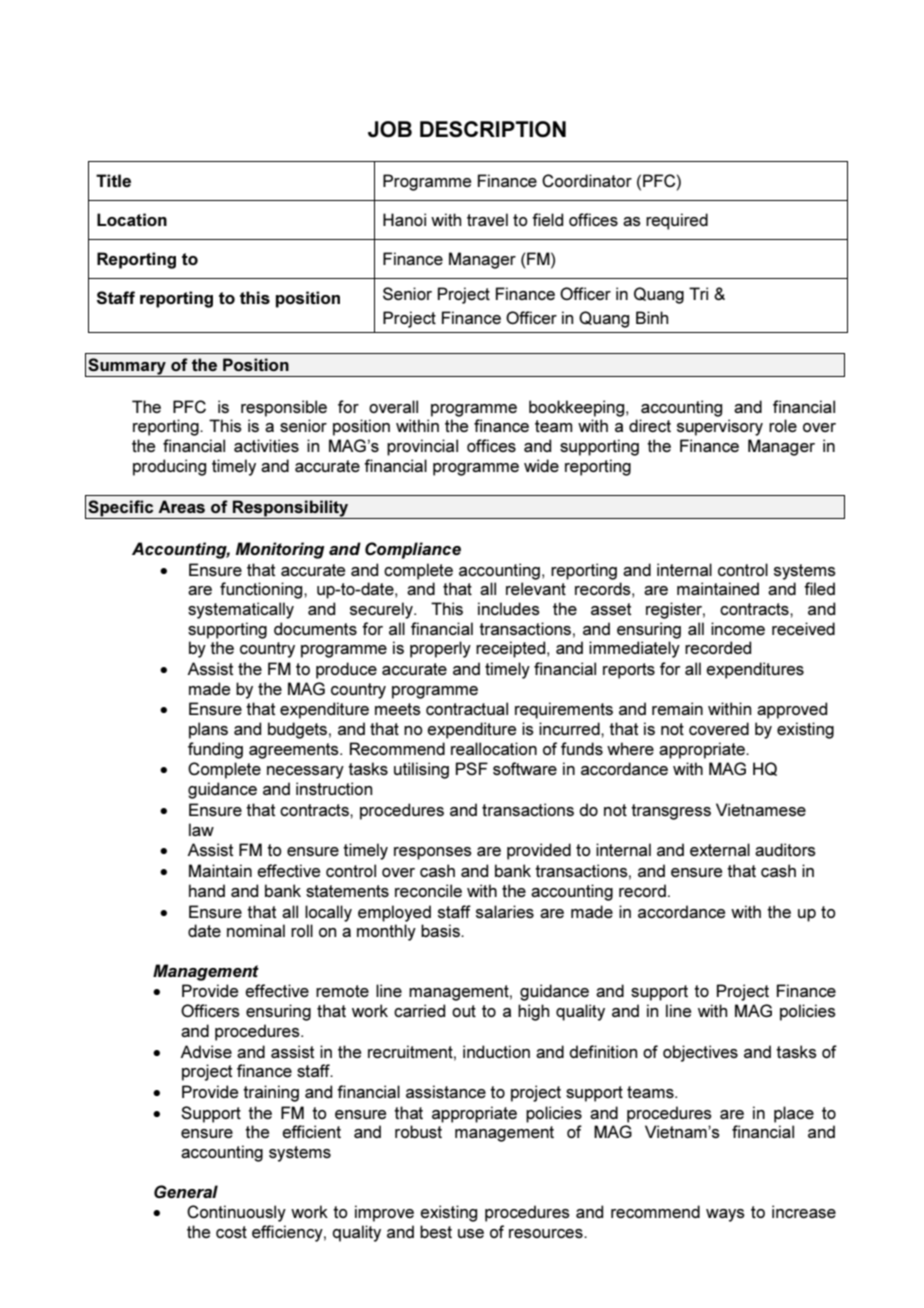  Describe the element at coordinates (186, 1191) in the page. I see `General` at that location.
